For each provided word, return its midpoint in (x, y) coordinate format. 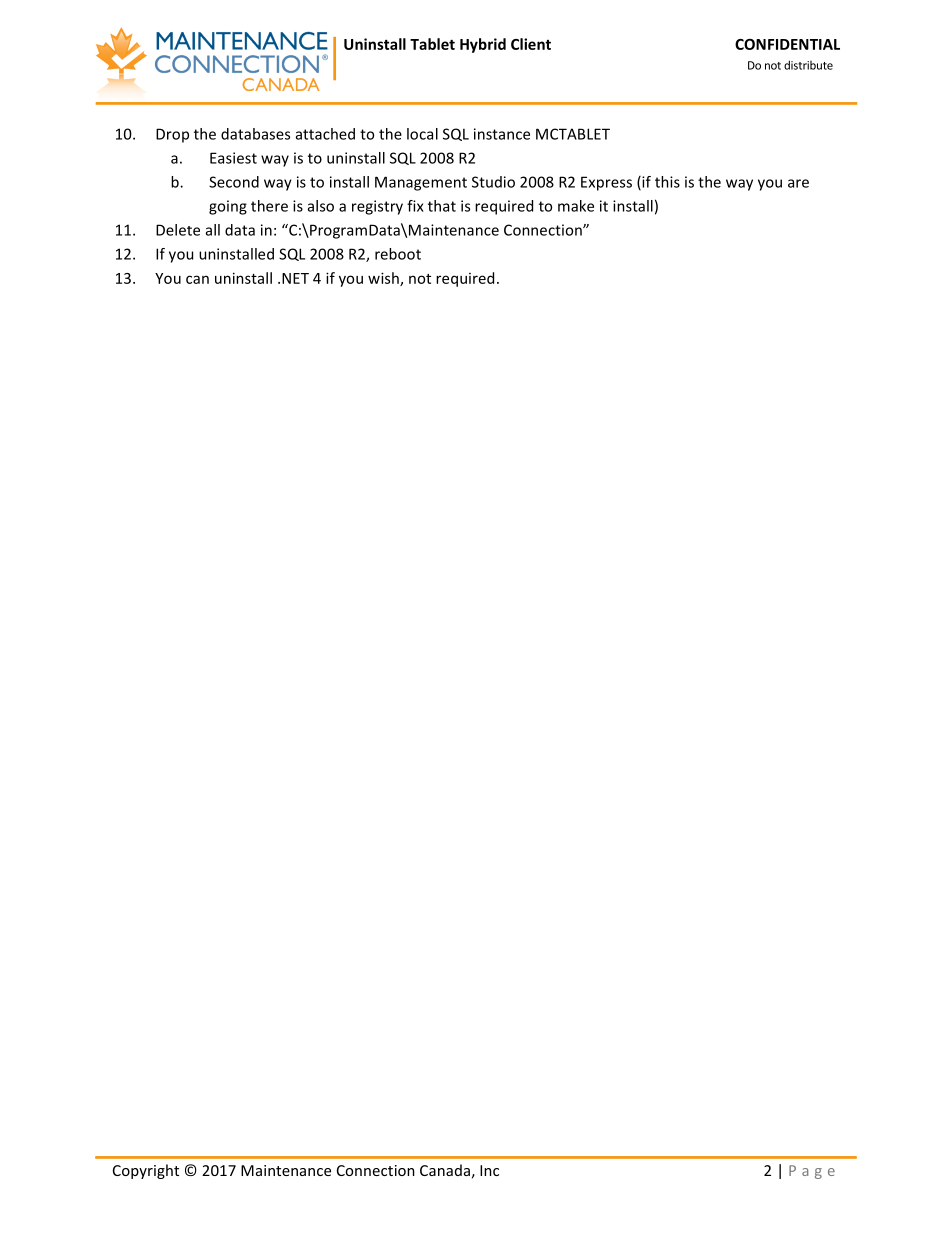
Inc (489, 1170)
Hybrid (483, 45)
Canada (445, 1170)
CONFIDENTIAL (787, 44)
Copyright (146, 1171)
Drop (172, 135)
